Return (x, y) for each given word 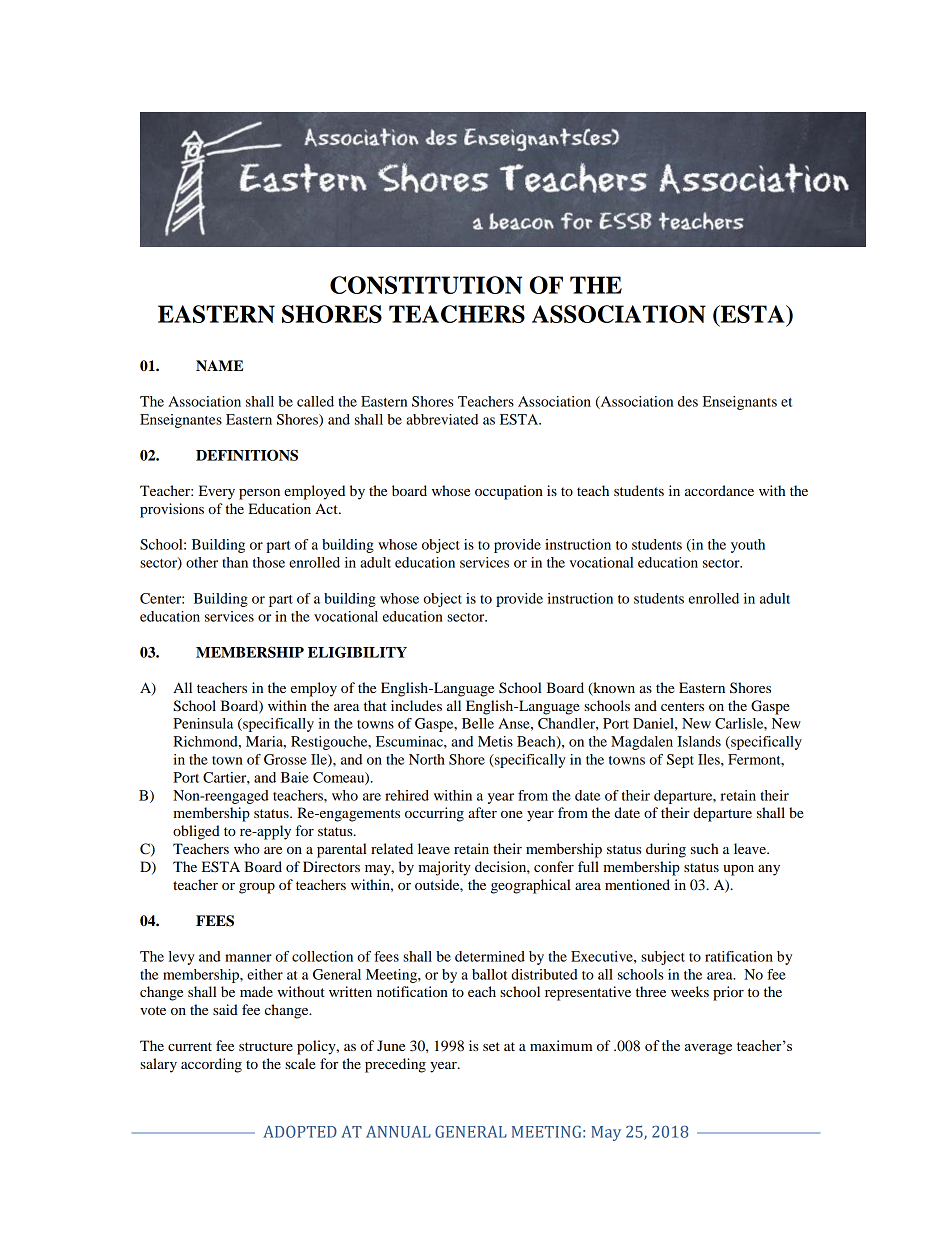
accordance (719, 490)
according (211, 1065)
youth (748, 546)
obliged (196, 832)
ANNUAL (398, 1131)
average (708, 1049)
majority (444, 868)
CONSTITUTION (426, 285)
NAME (219, 365)
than (235, 562)
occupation (509, 492)
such (704, 848)
